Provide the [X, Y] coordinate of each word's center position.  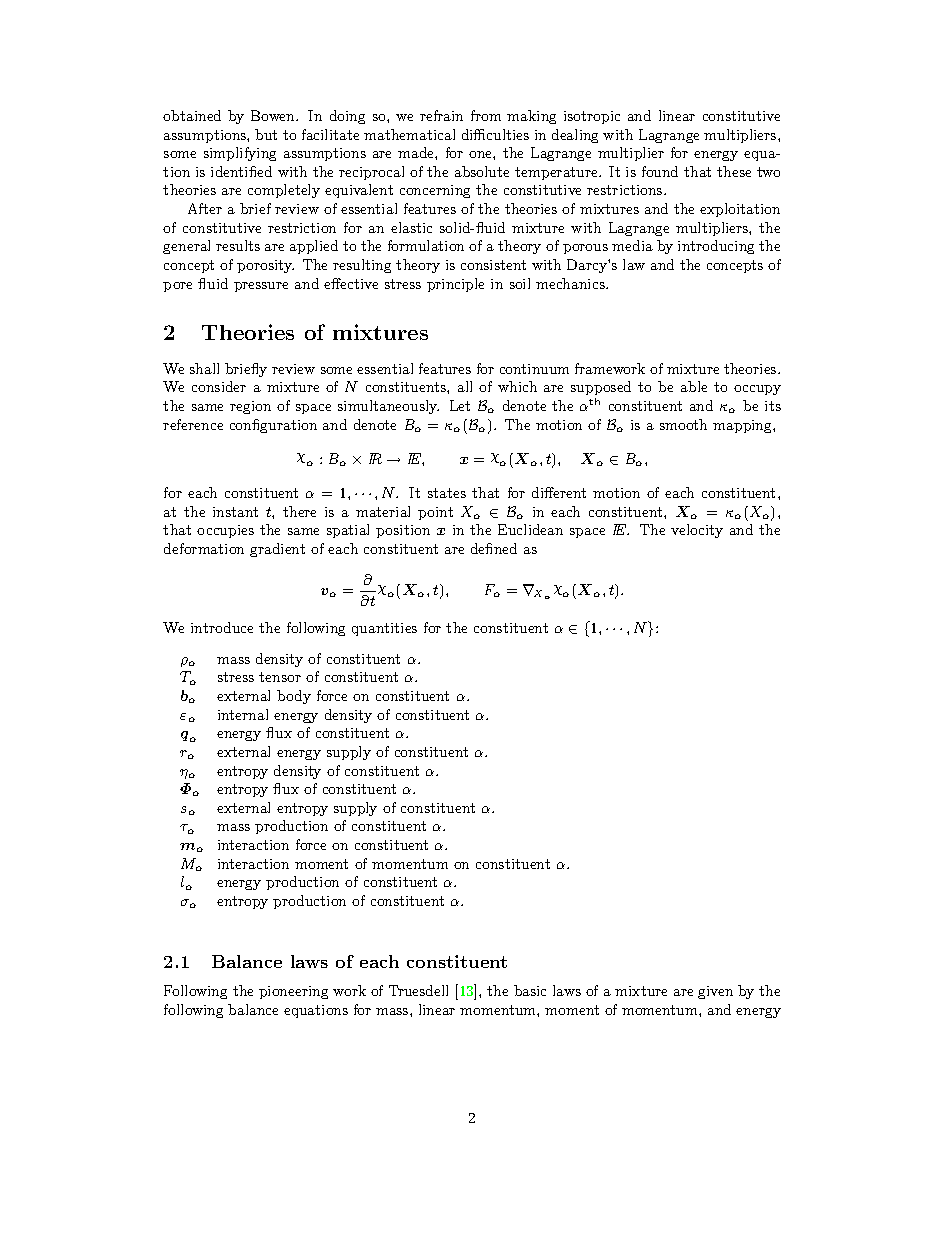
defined [494, 548]
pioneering [293, 992]
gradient [277, 550]
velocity [697, 531]
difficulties [495, 134]
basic [530, 990]
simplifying [240, 154]
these [734, 171]
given [715, 992]
